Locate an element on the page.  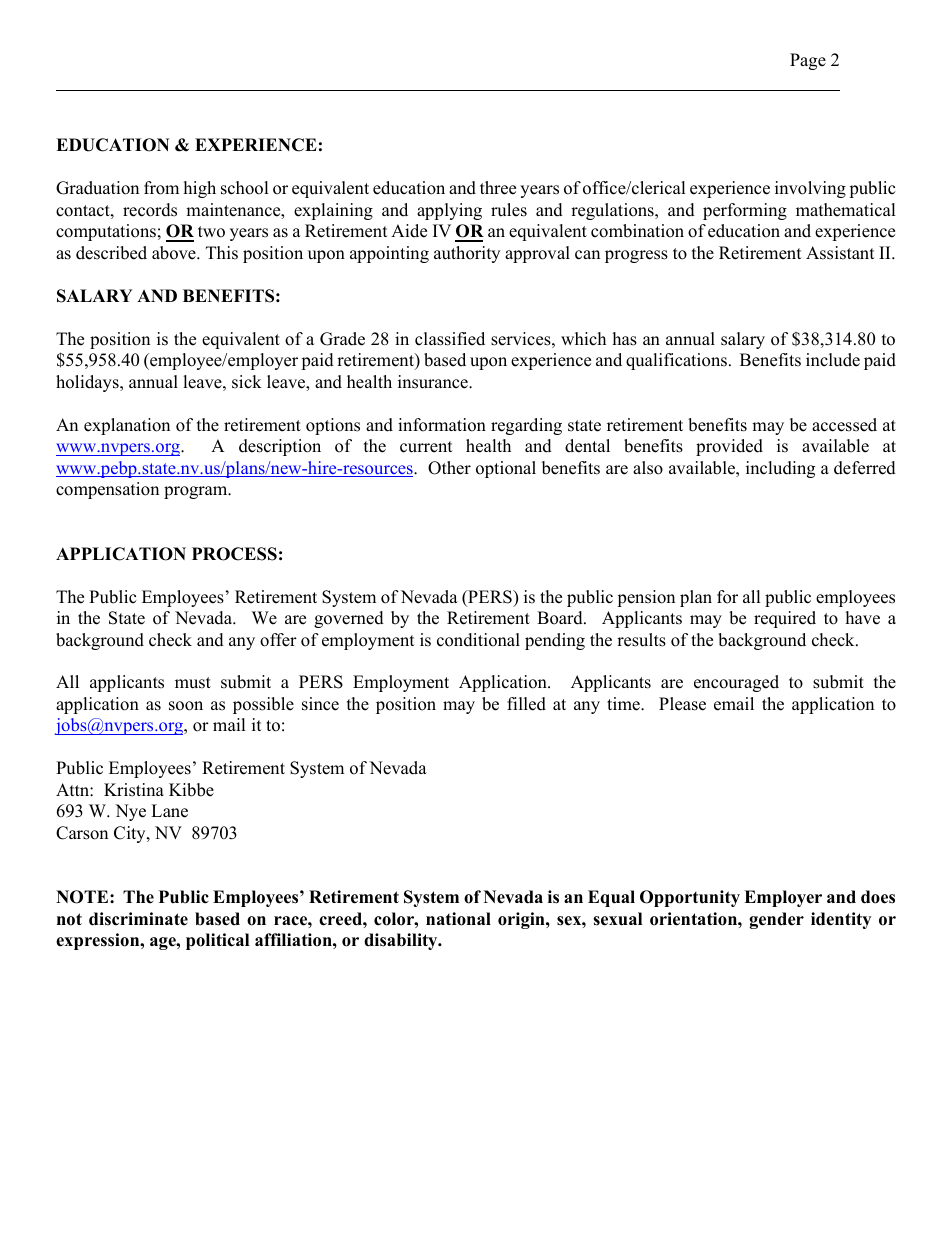
including is located at coordinates (780, 469).
